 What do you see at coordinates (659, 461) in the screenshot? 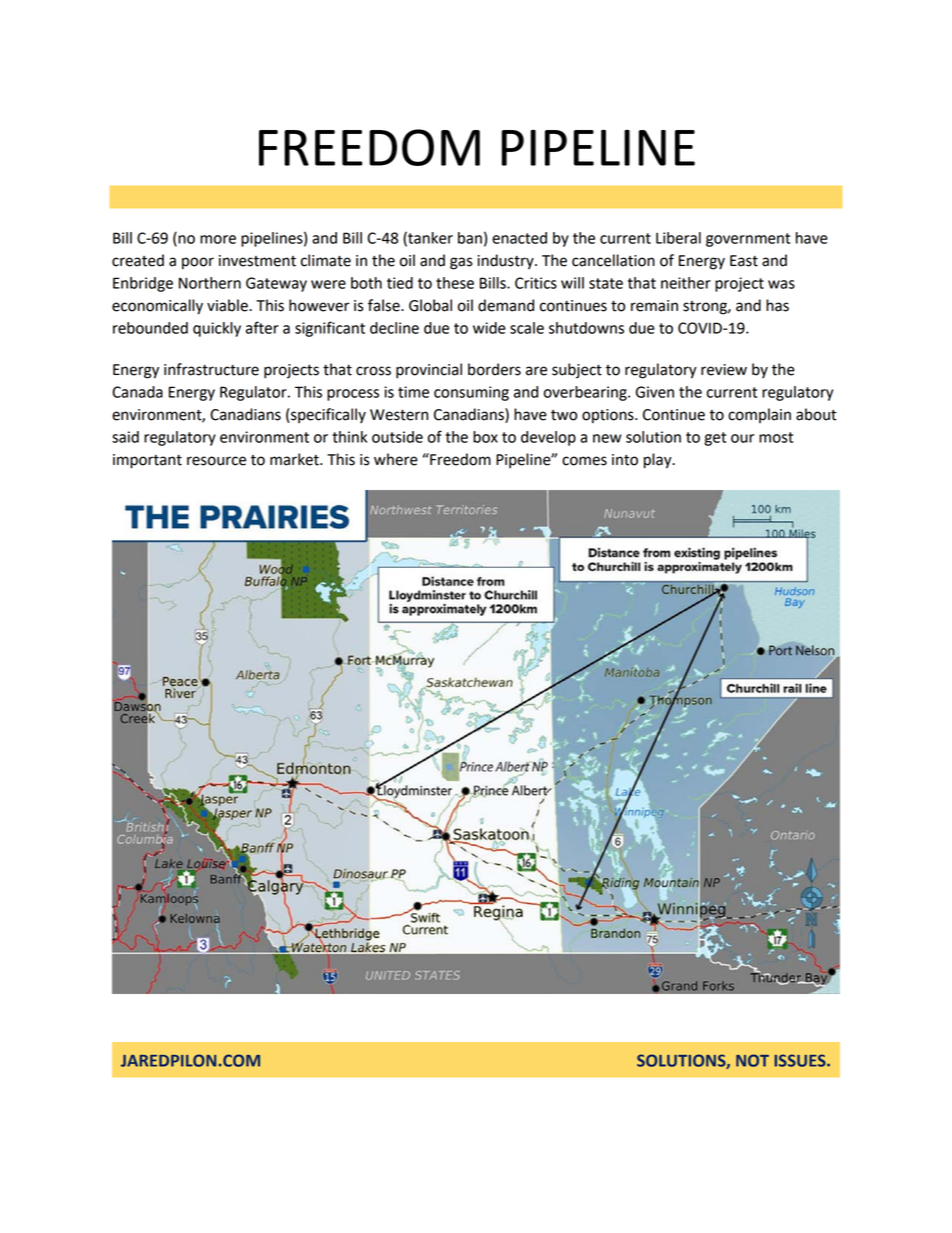
I see `play` at bounding box center [659, 461].
